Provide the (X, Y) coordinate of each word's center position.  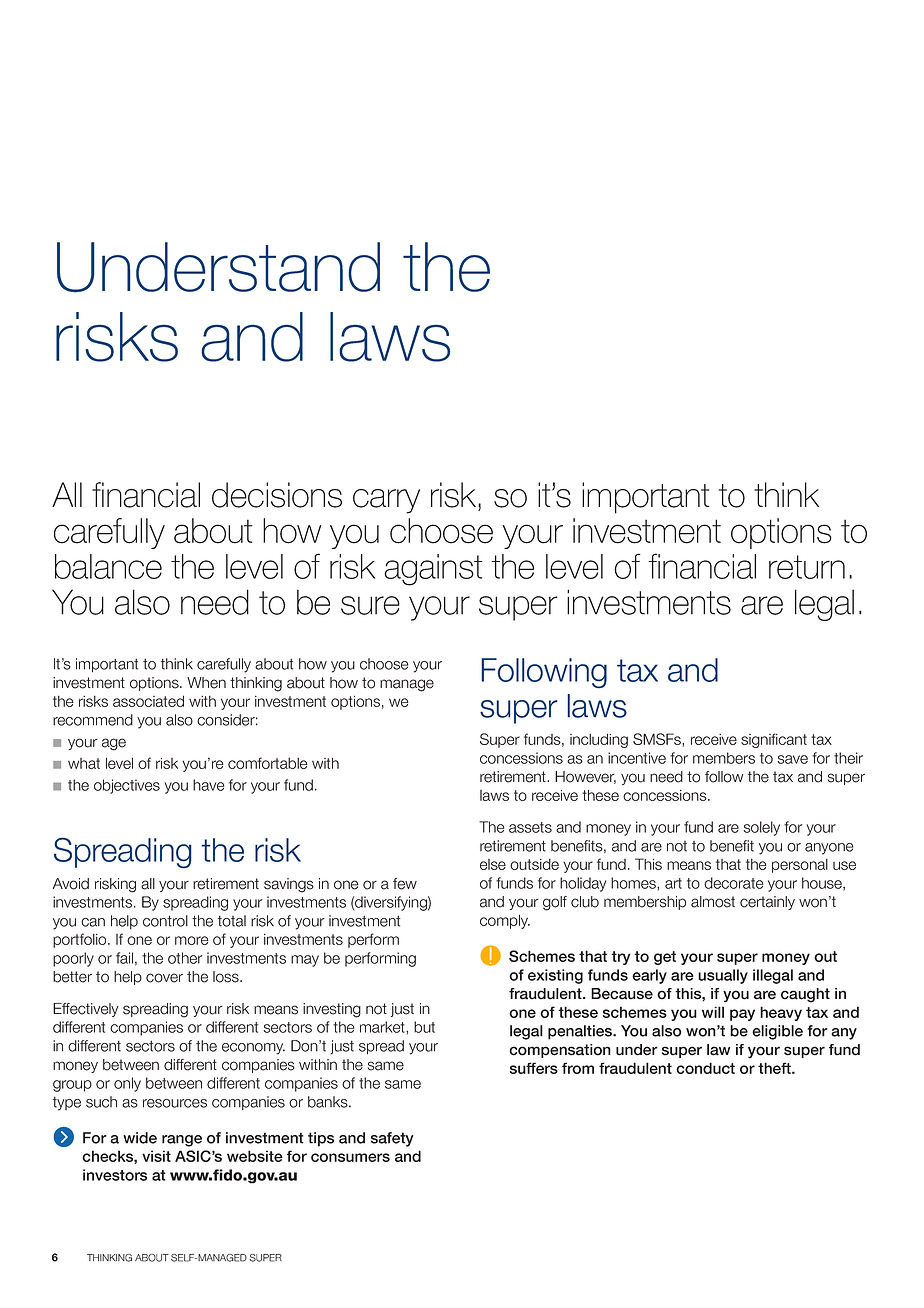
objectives (127, 786)
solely (761, 828)
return (807, 567)
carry (386, 501)
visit (156, 1156)
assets (530, 827)
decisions (277, 495)
